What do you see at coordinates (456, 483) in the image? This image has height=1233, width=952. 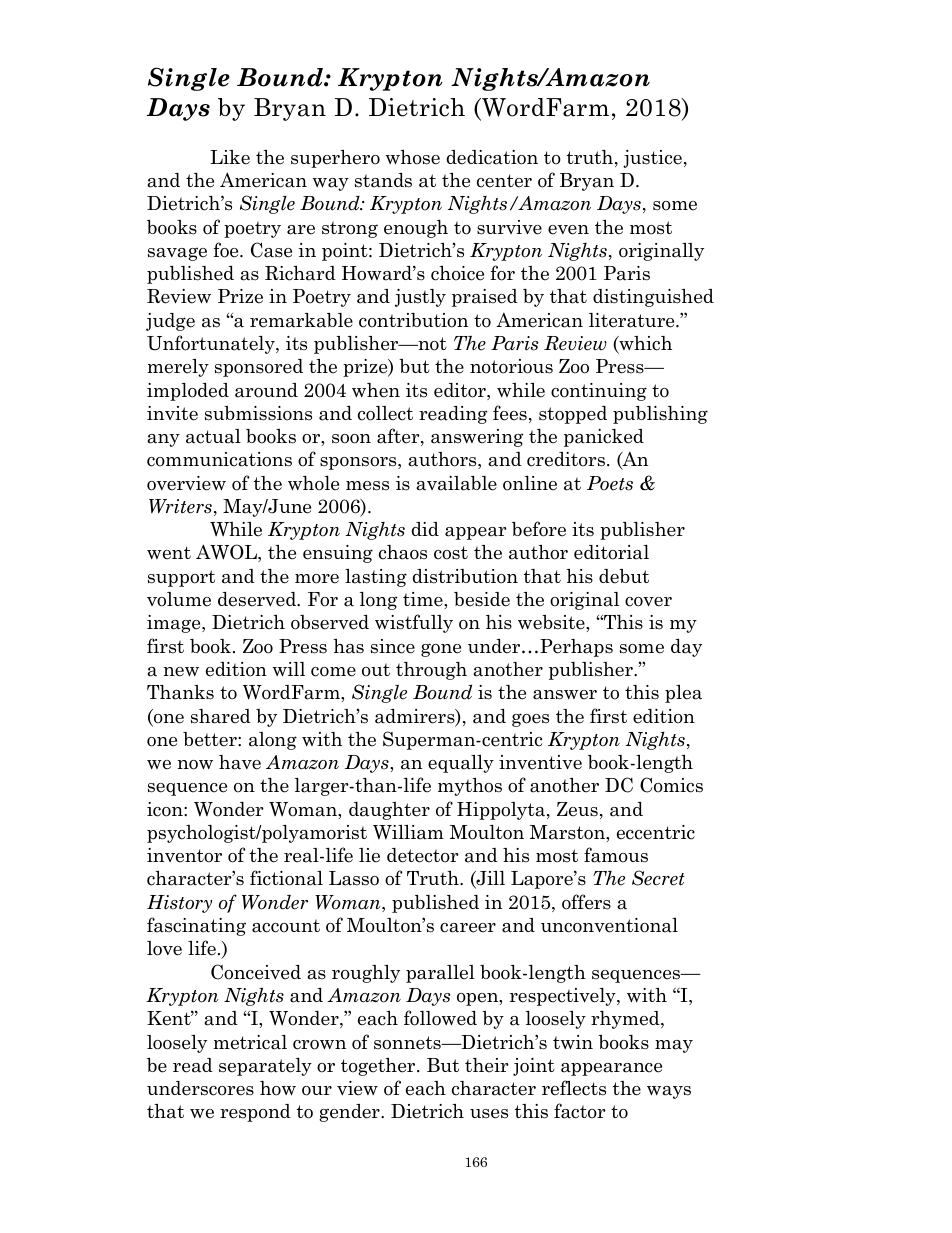 I see `available` at bounding box center [456, 483].
